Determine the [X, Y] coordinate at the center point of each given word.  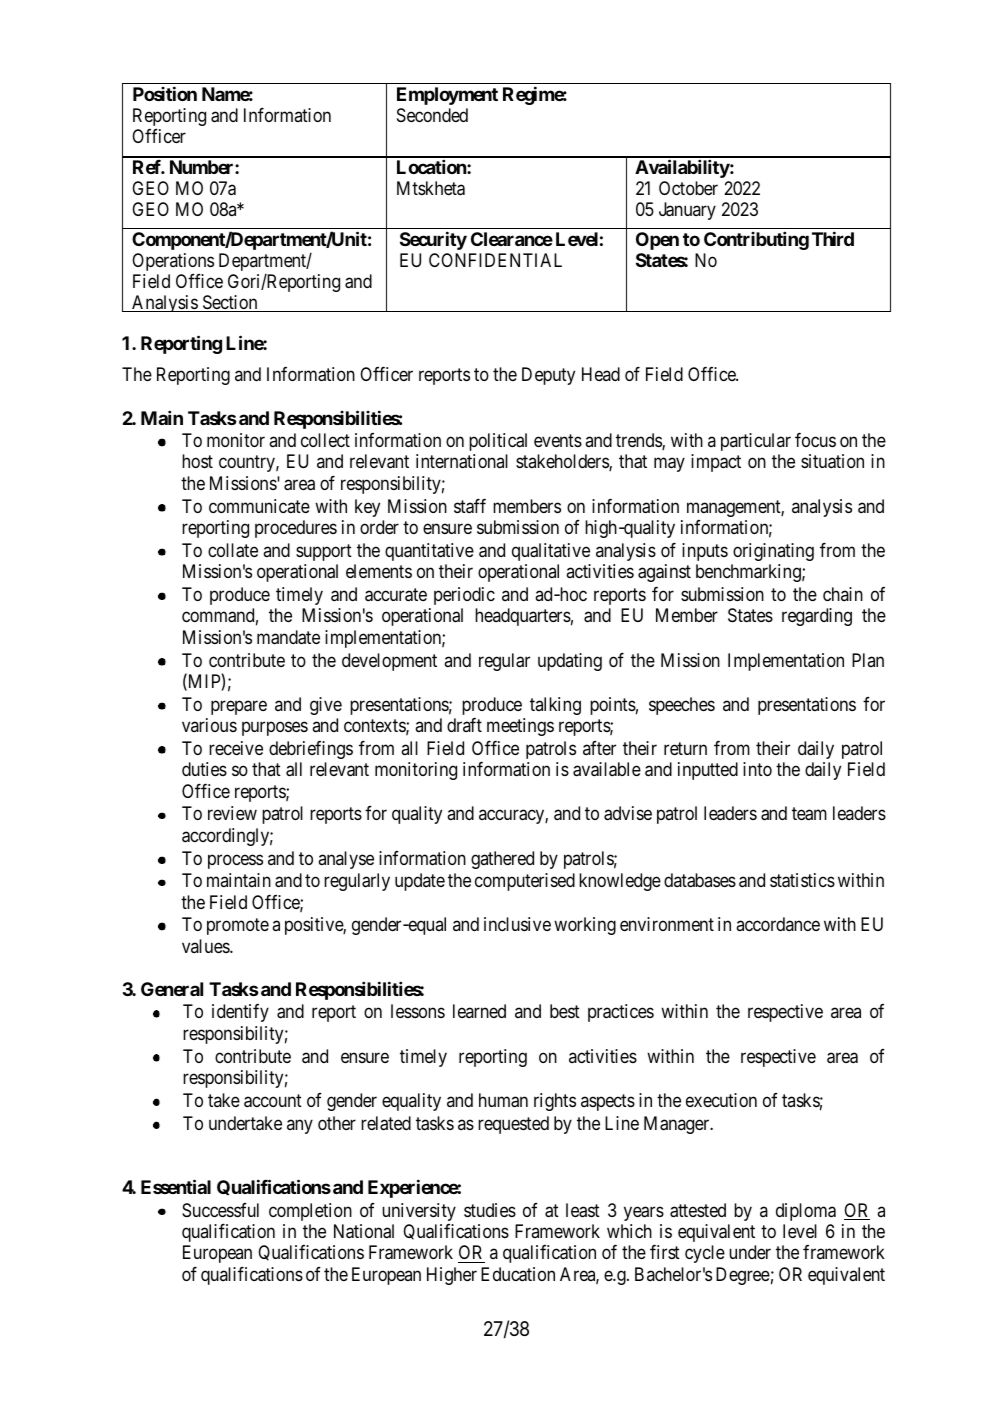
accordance [778, 924]
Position [165, 93]
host [197, 461]
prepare [239, 707]
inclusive [517, 924]
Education [518, 1274]
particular [756, 442]
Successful [220, 1210]
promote [238, 927]
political [498, 442]
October [688, 188]
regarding [817, 617]
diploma [806, 1212]
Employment [447, 96]
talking [555, 706]
